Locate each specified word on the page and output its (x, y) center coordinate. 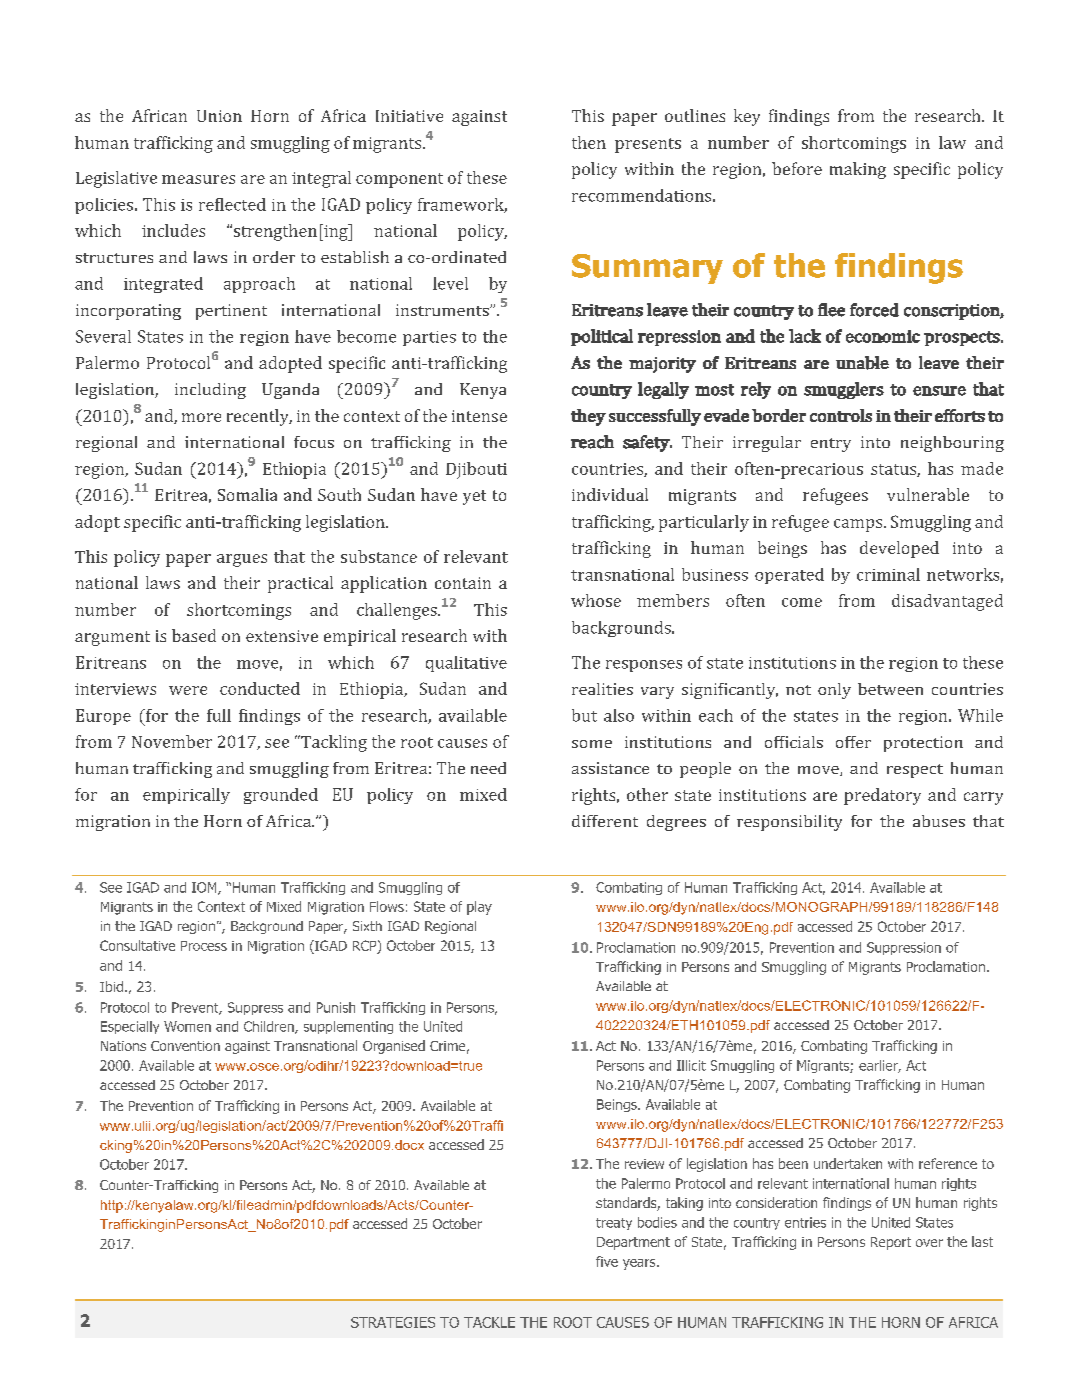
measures (198, 179)
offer (853, 742)
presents (648, 145)
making (858, 170)
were (188, 690)
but (584, 715)
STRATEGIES (393, 1322)
